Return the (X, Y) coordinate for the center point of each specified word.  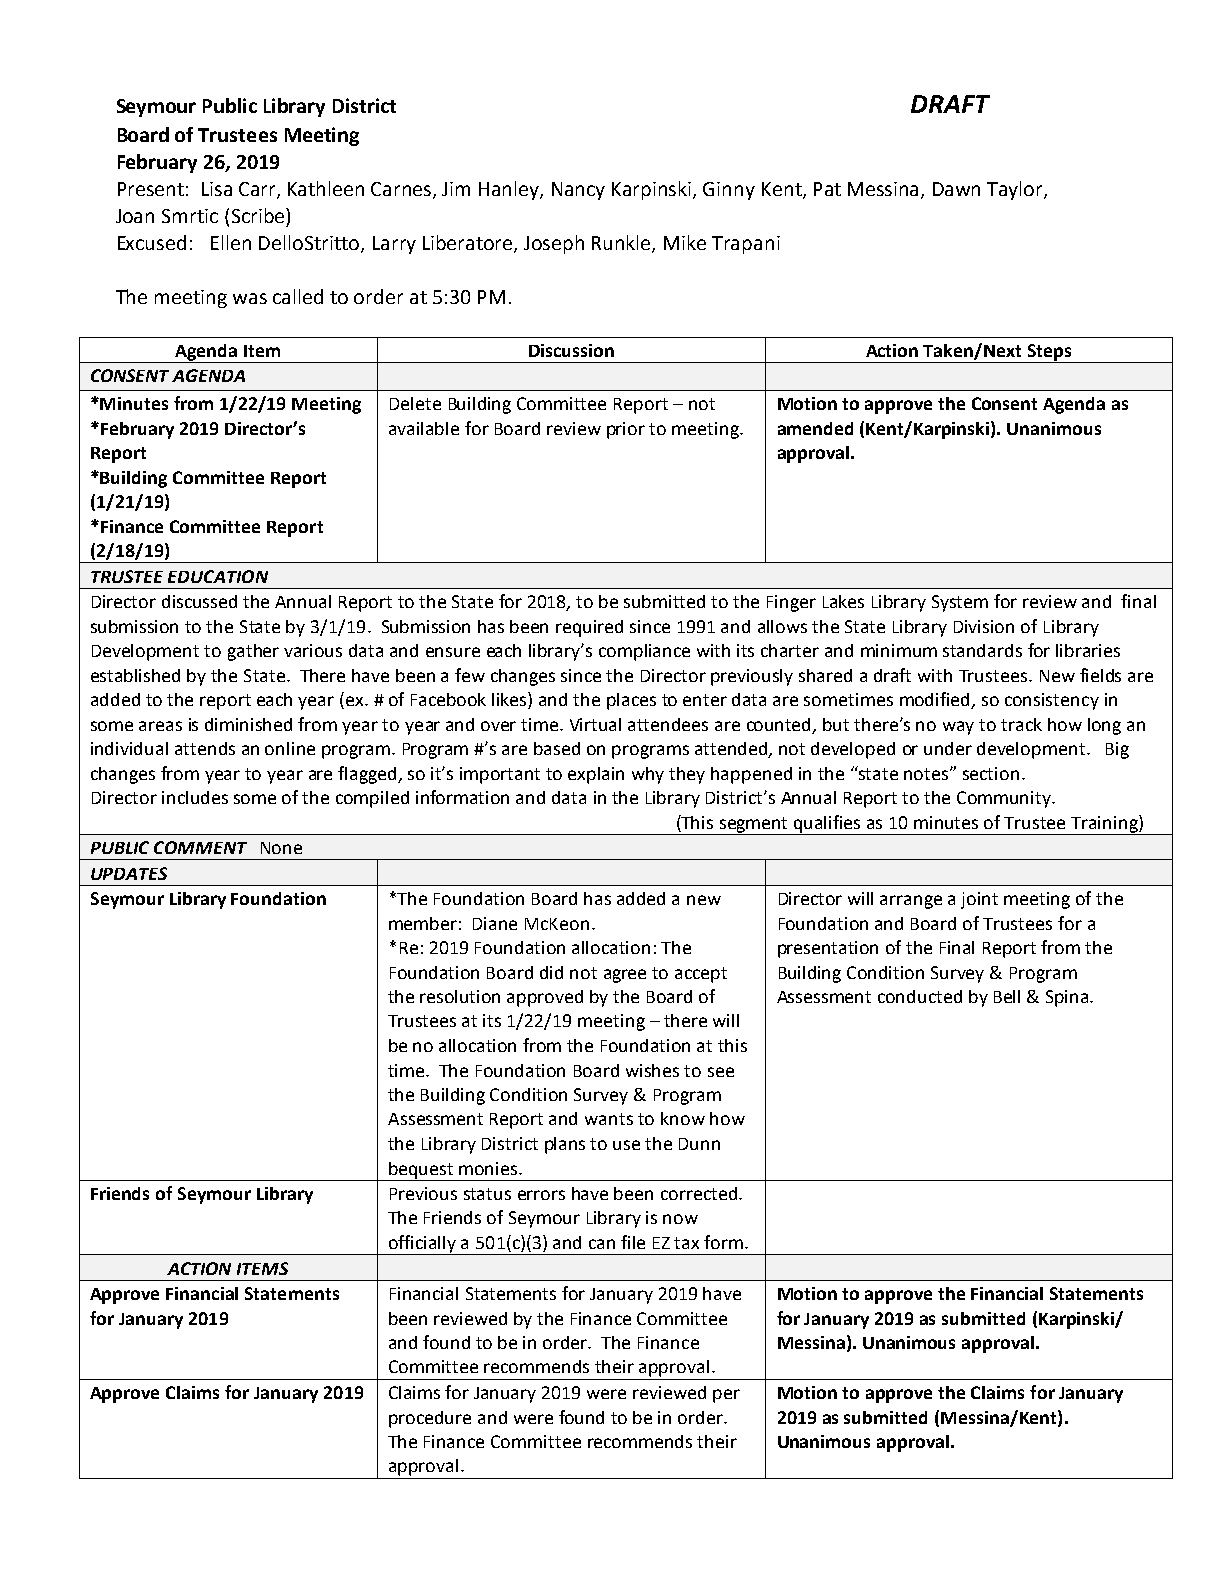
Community (1005, 799)
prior (626, 430)
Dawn (956, 189)
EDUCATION (218, 576)
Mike (685, 242)
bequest (421, 1171)
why (648, 775)
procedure (430, 1419)
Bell (1007, 996)
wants (609, 1119)
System (960, 603)
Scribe (259, 215)
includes (195, 797)
